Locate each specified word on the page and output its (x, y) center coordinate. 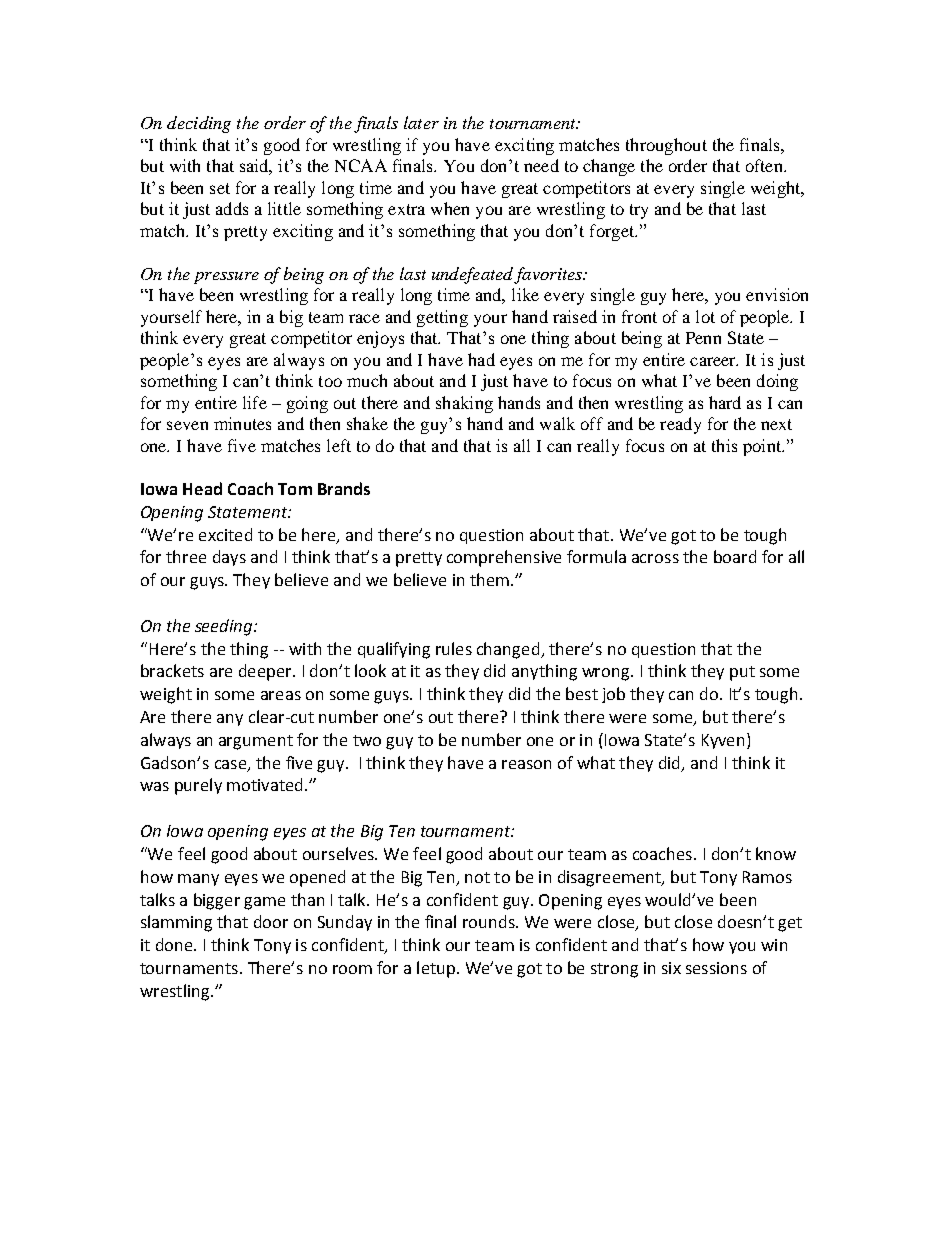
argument (256, 742)
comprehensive (504, 558)
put (742, 673)
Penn (703, 338)
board (735, 556)
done (175, 944)
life (255, 402)
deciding (199, 124)
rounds (490, 921)
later (421, 122)
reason (526, 764)
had (481, 359)
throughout (666, 146)
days (229, 558)
